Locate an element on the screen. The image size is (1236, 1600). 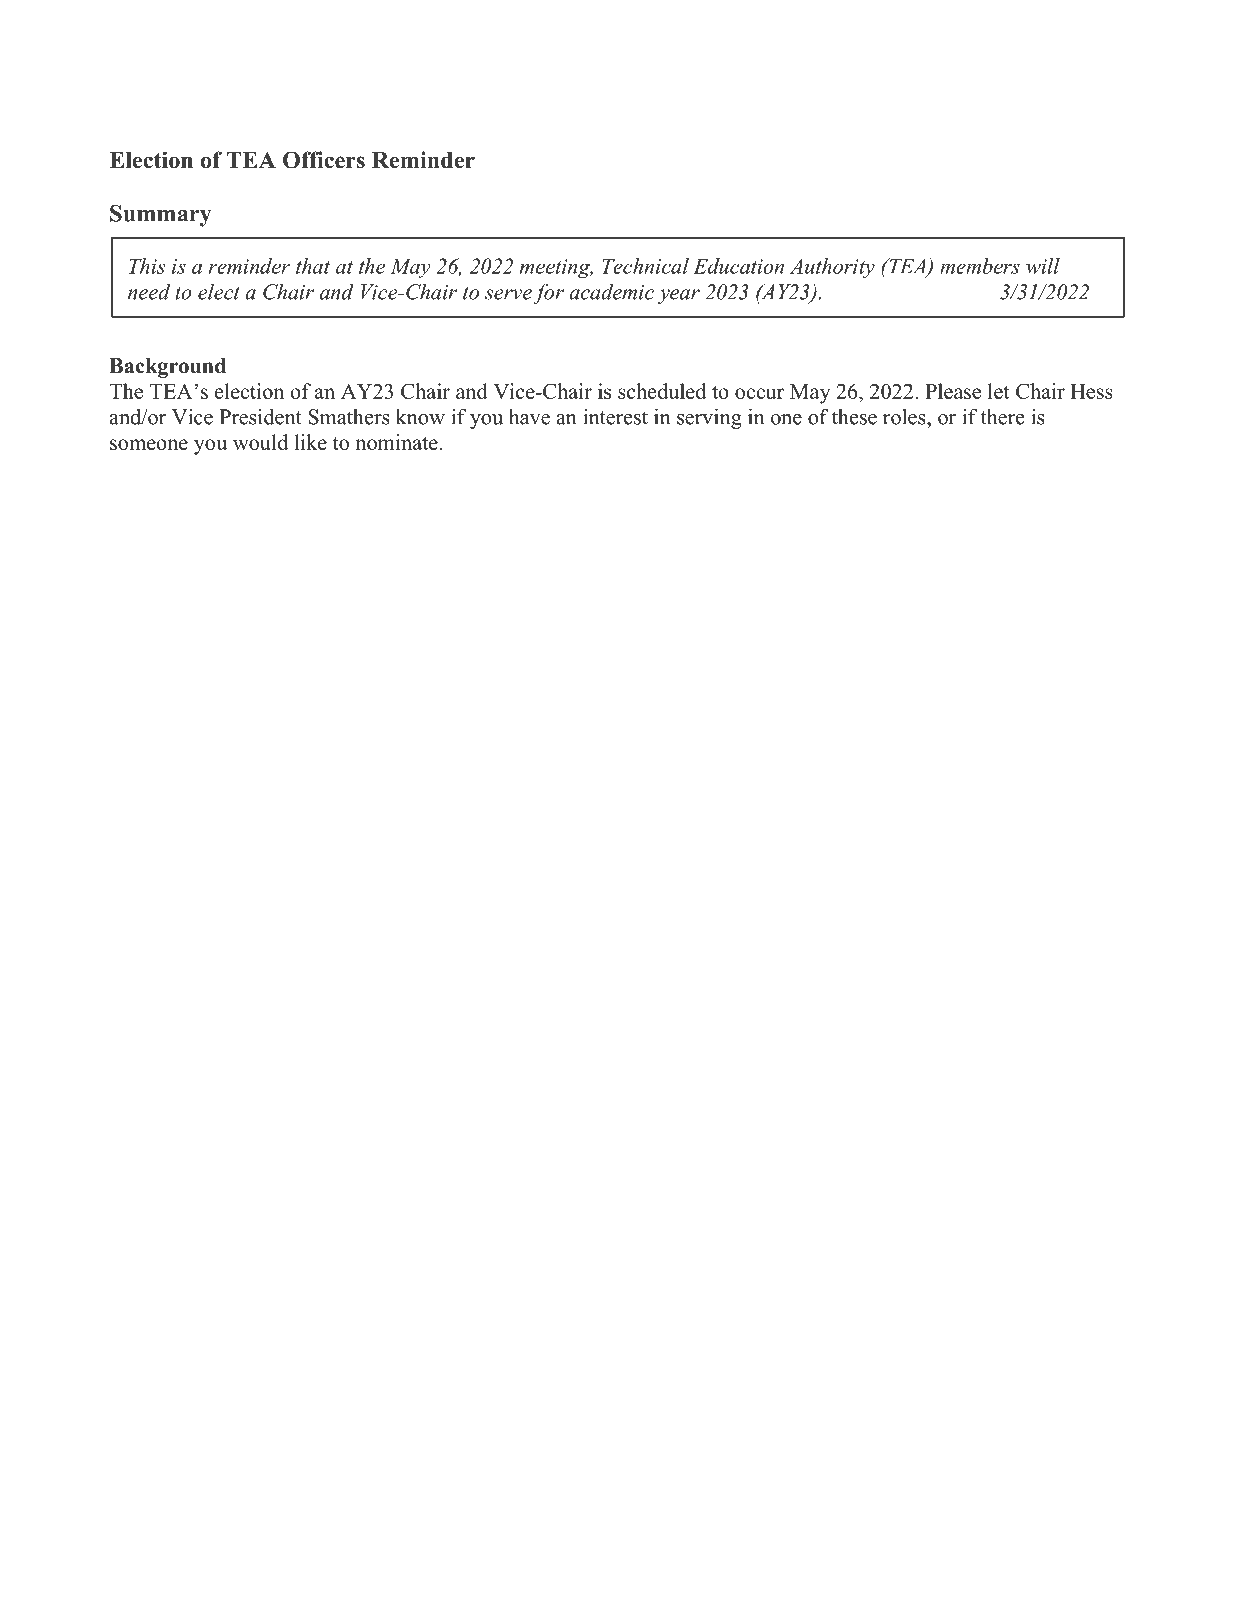
that is located at coordinates (313, 266).
